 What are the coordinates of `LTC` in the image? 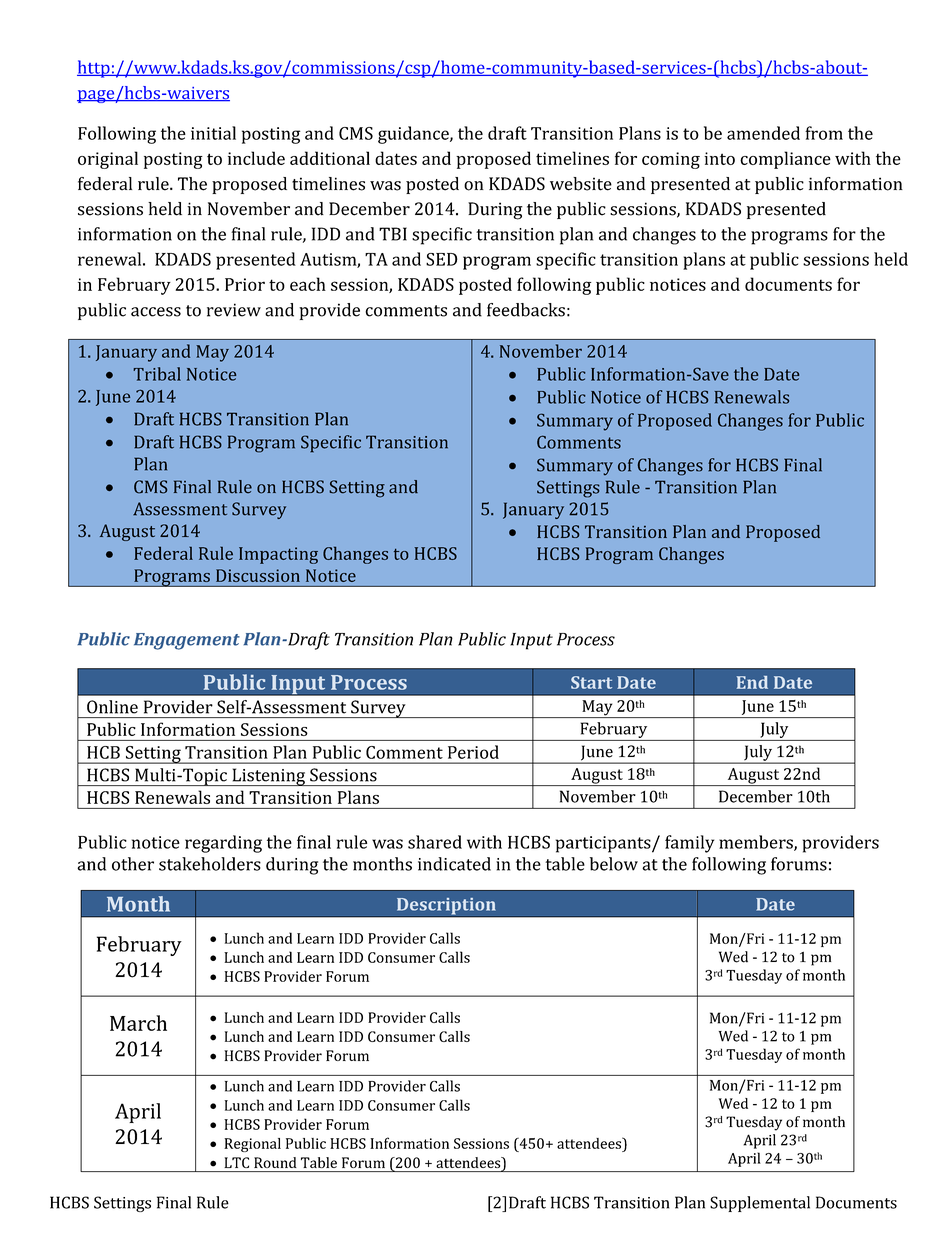 It's located at (237, 1162).
